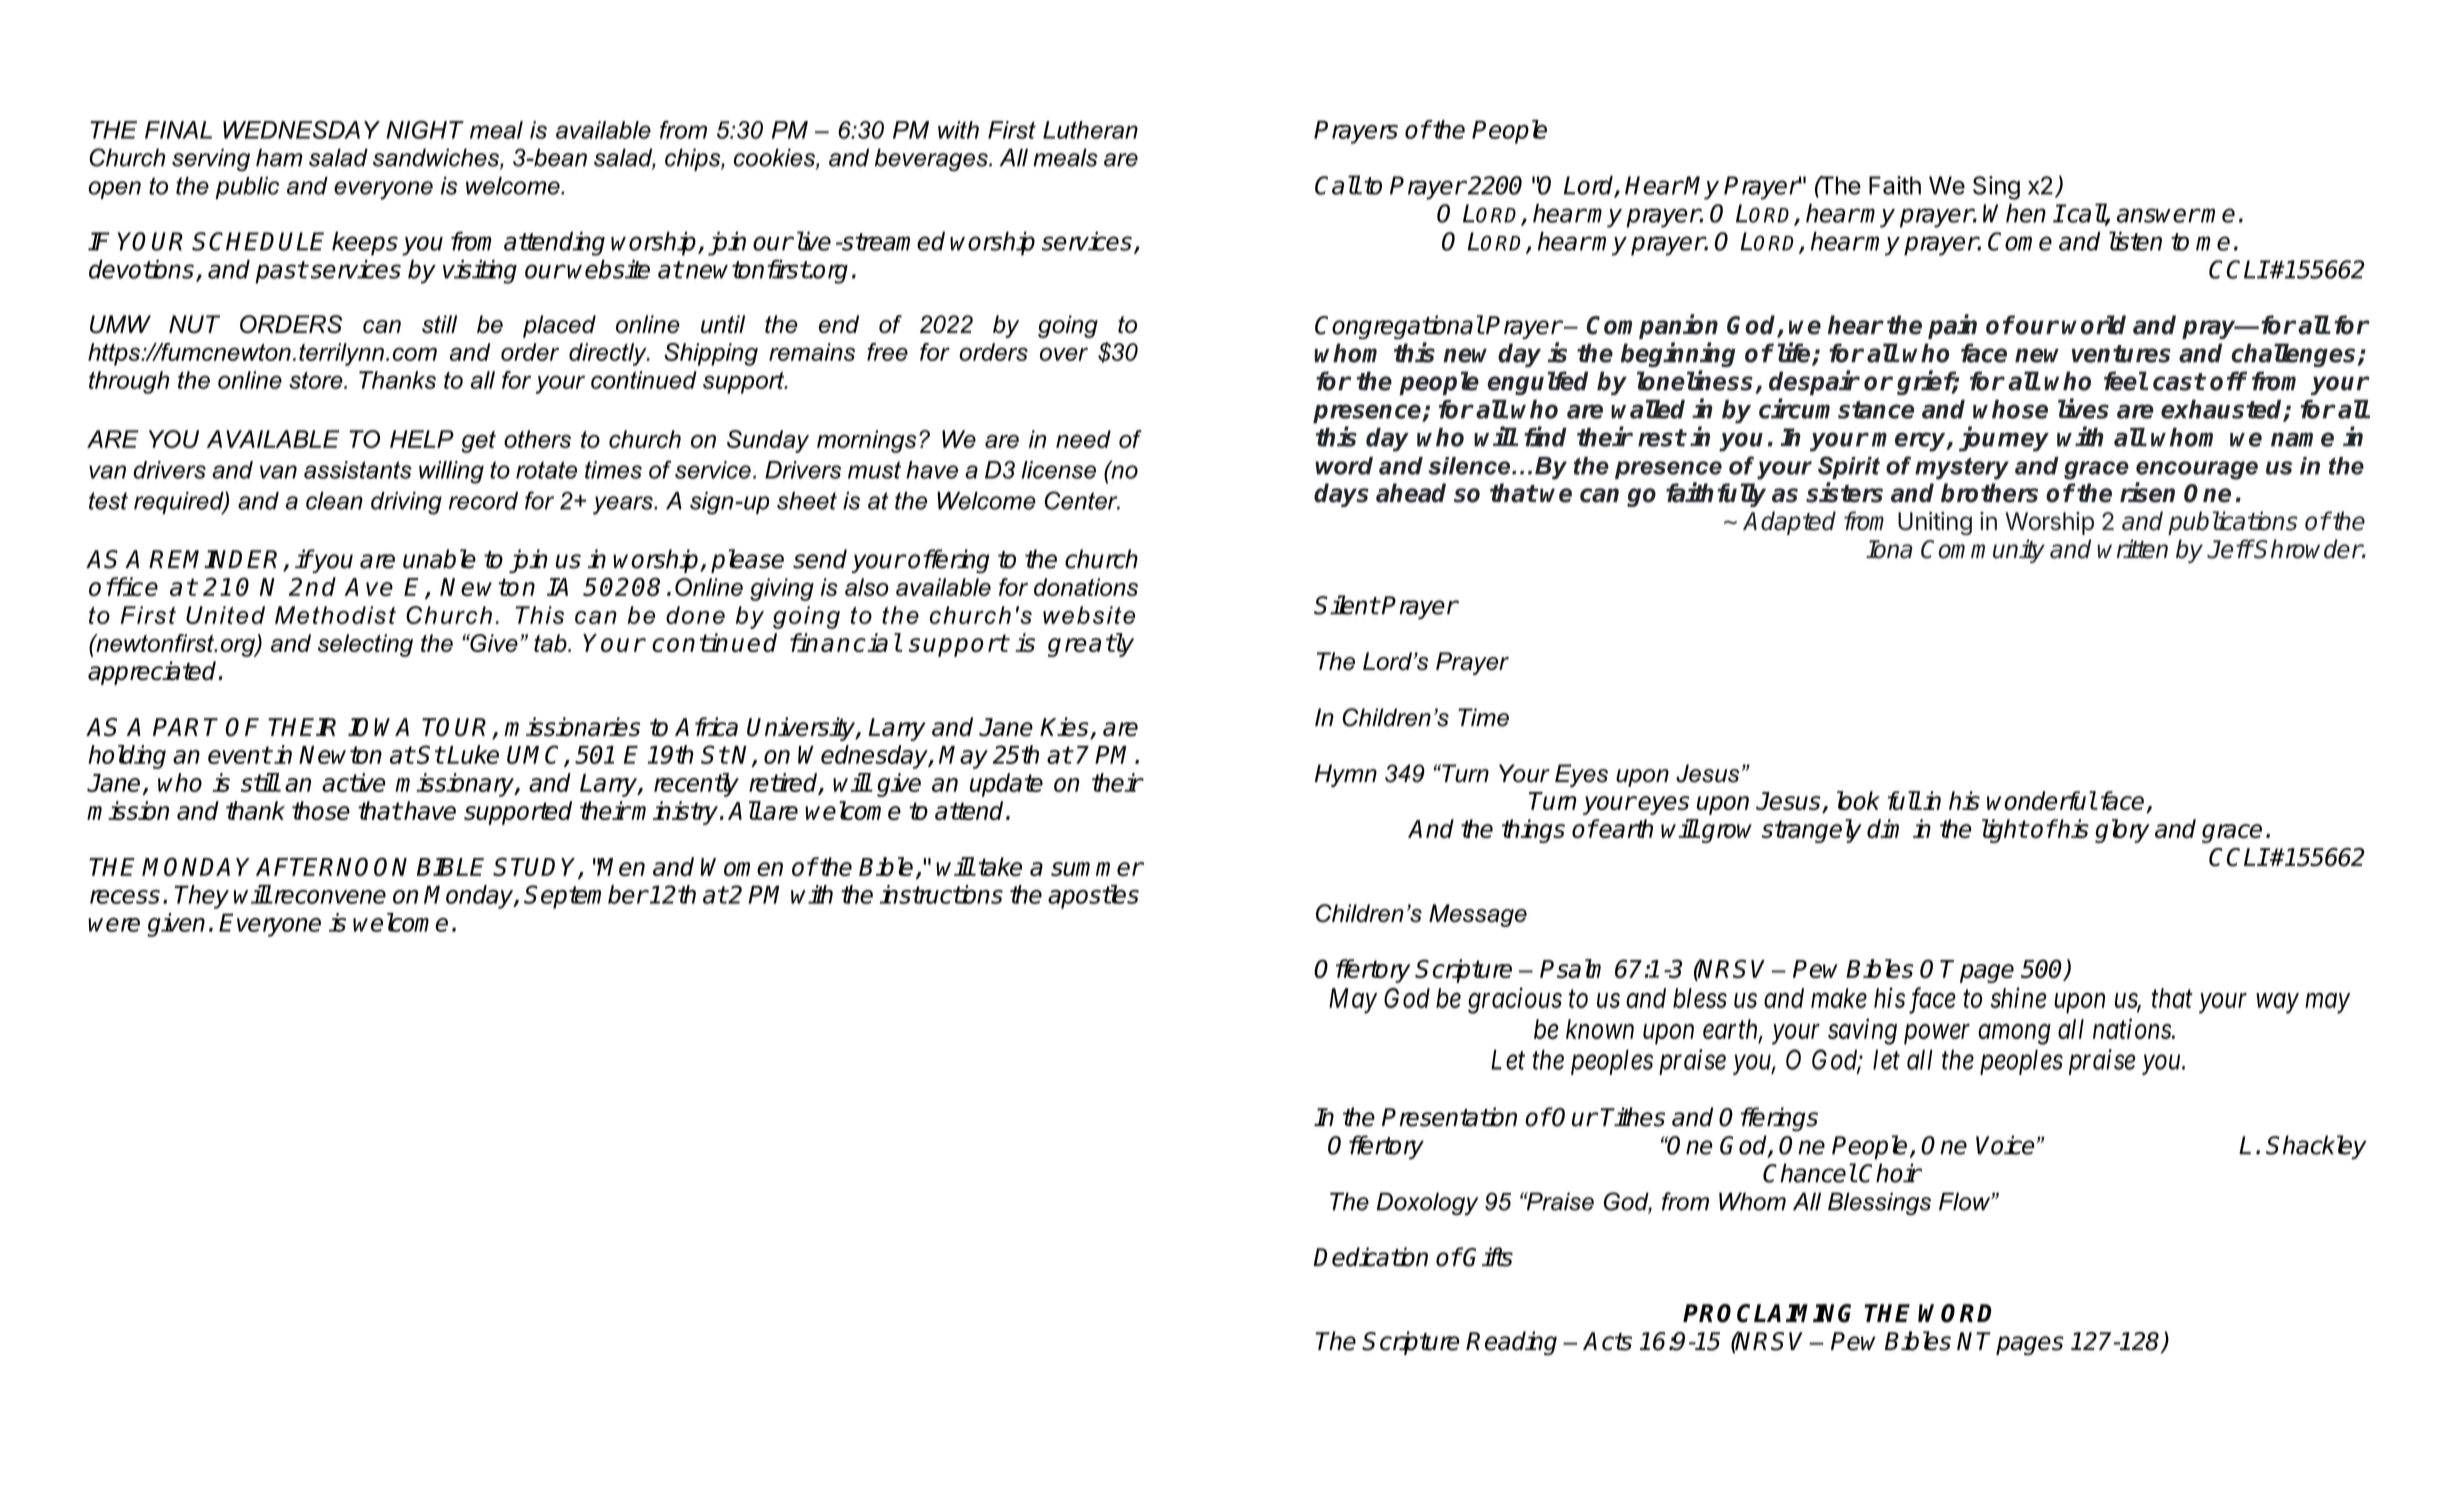 The width and height of the screenshot is (2452, 1489). What do you see at coordinates (1370, 1257) in the screenshot?
I see `Dedication` at bounding box center [1370, 1257].
